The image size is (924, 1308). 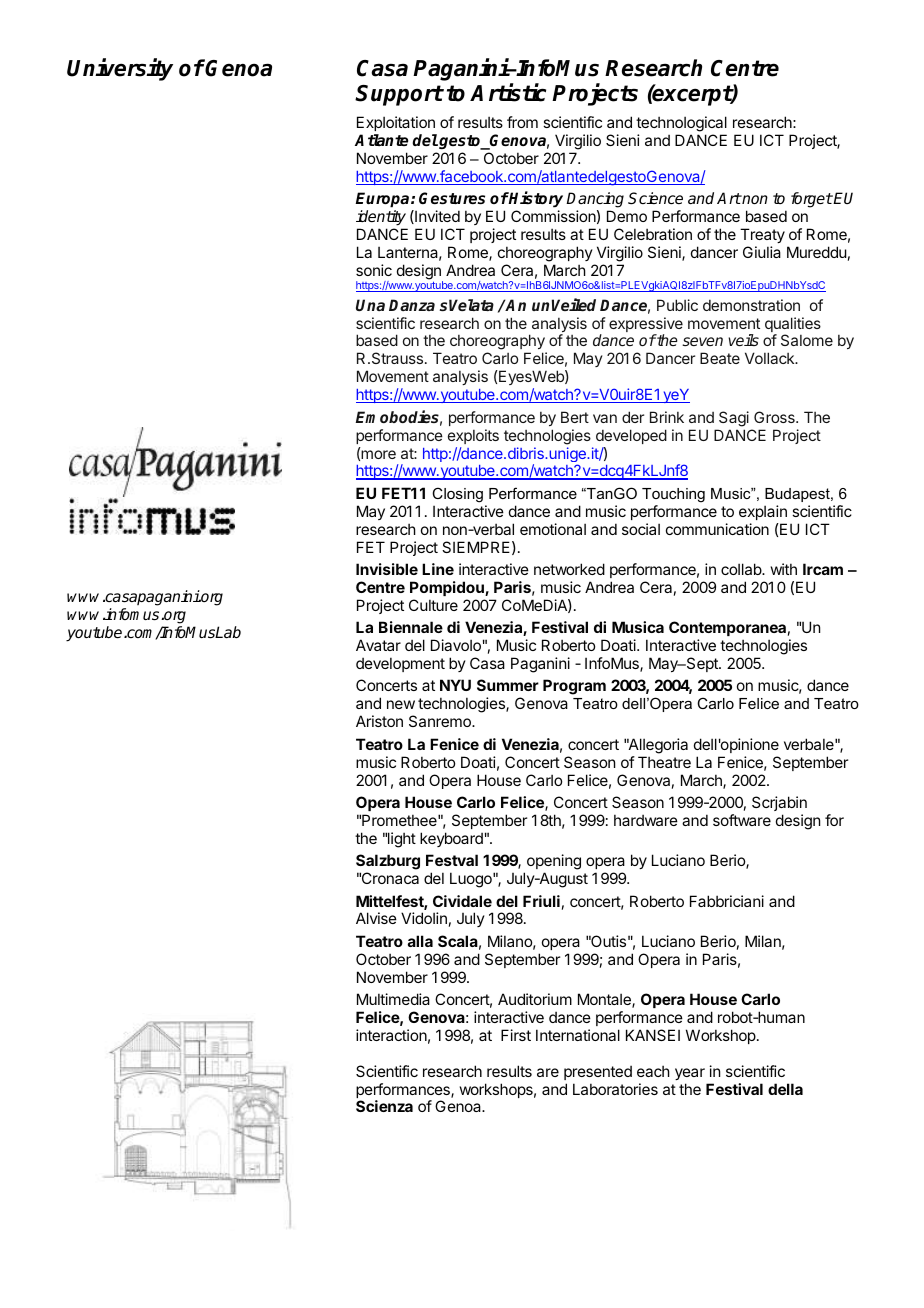 I want to click on Multimedia, so click(x=393, y=999).
